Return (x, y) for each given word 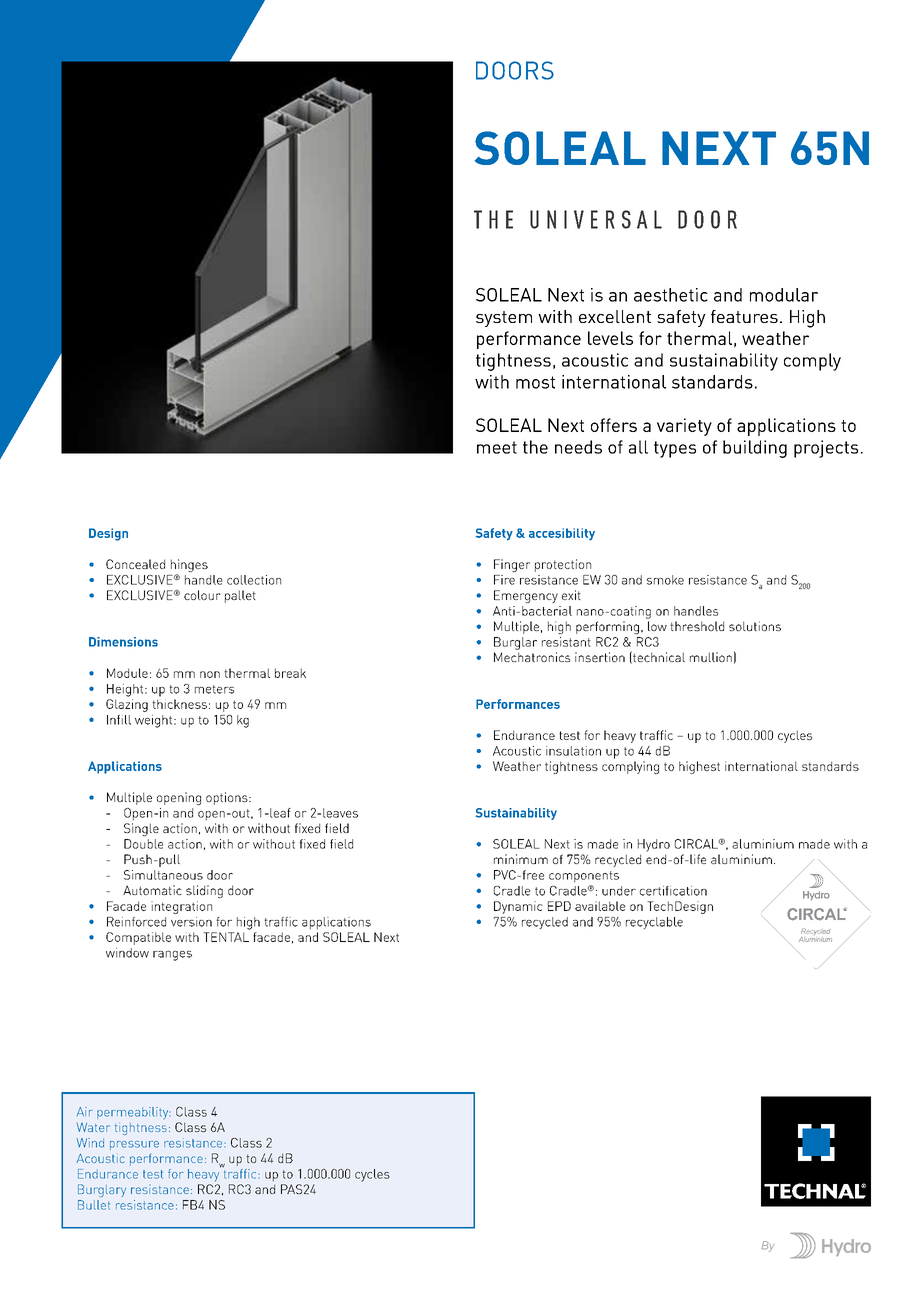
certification (673, 891)
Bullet (94, 1205)
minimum (521, 859)
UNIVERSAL (596, 219)
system (504, 319)
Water (93, 1127)
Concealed (135, 564)
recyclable (654, 923)
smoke (665, 580)
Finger (512, 565)
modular (784, 295)
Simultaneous (163, 875)
